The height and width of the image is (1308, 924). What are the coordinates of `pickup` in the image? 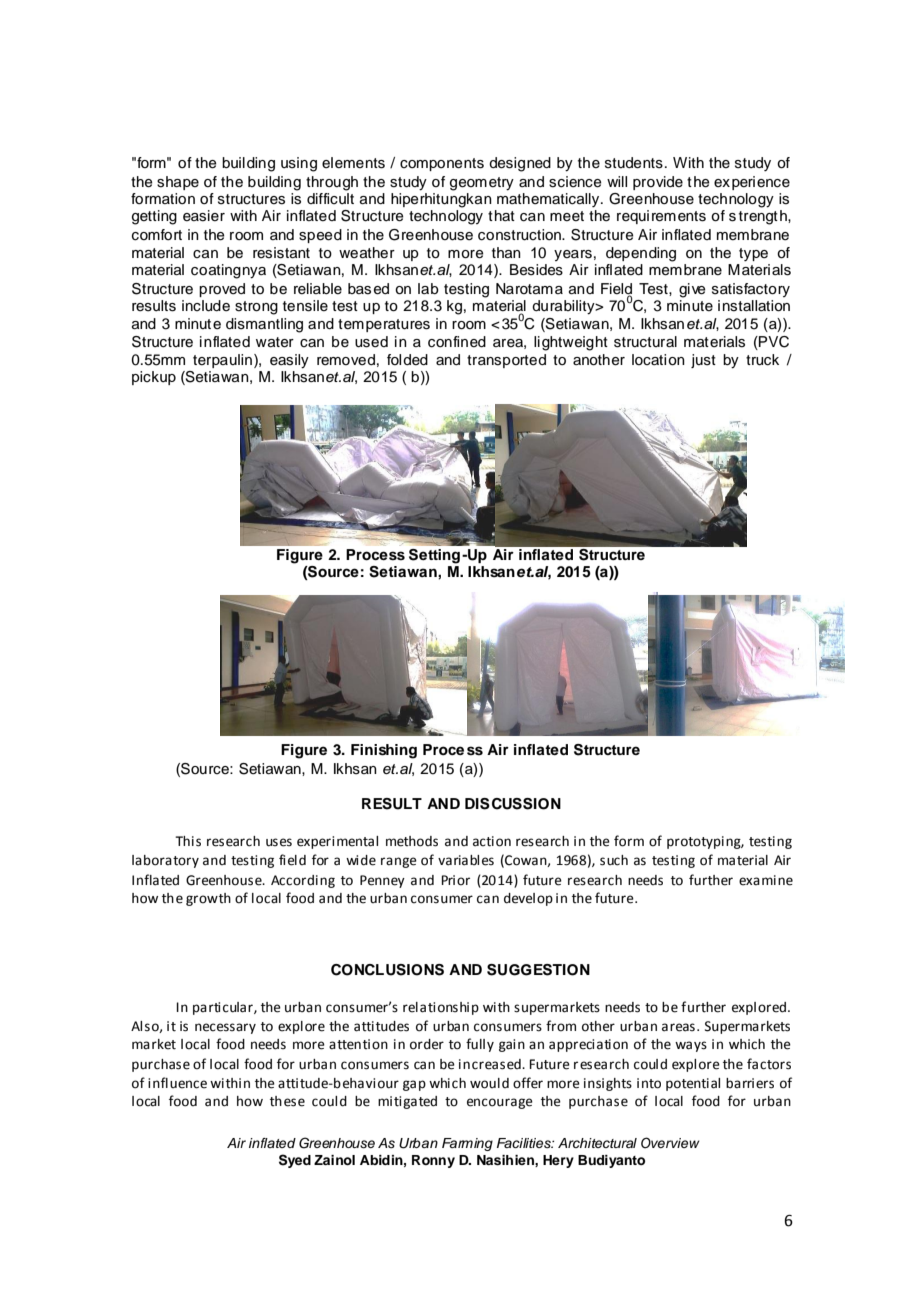 It's located at (154, 378).
